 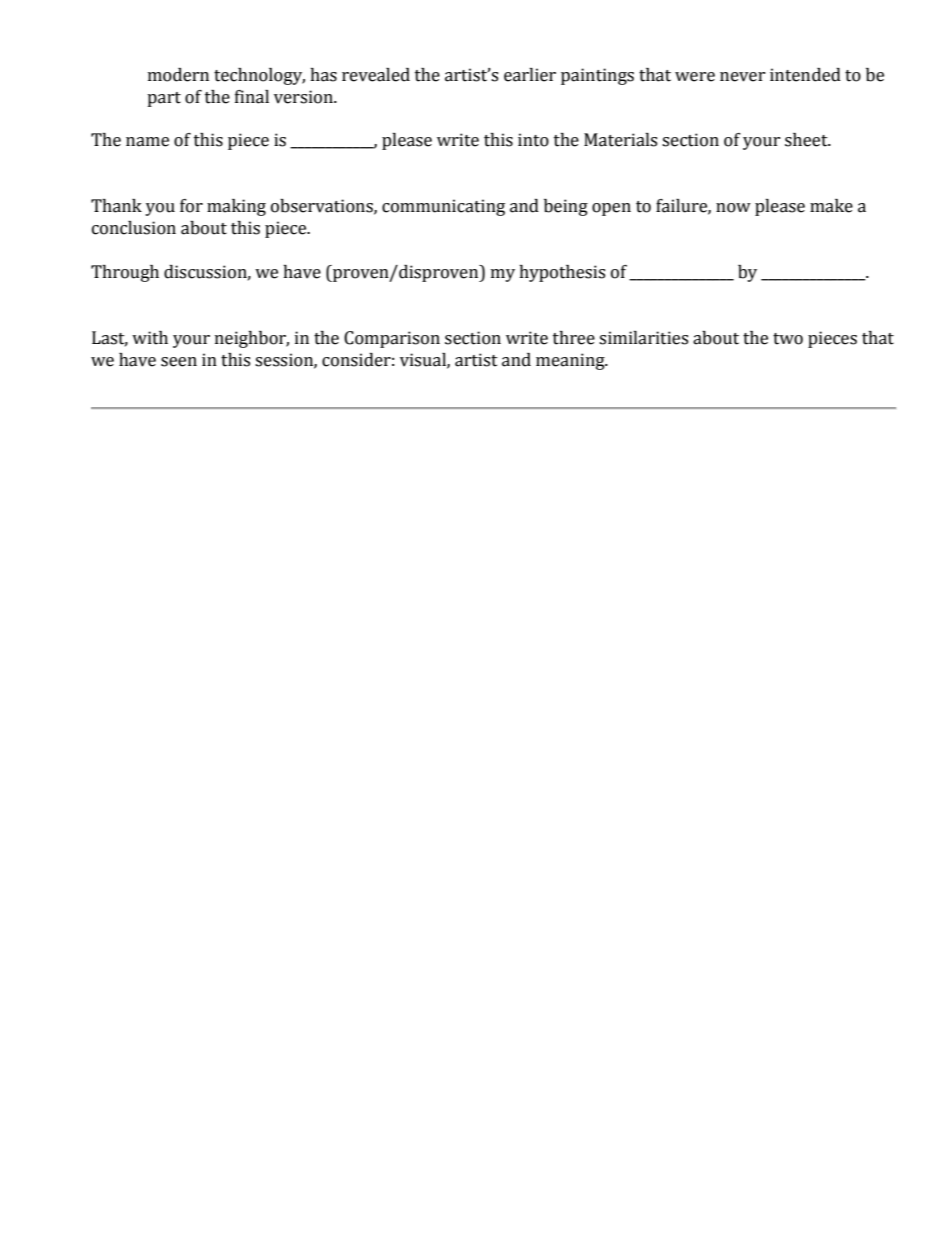 What do you see at coordinates (304, 97) in the image?
I see `version` at bounding box center [304, 97].
